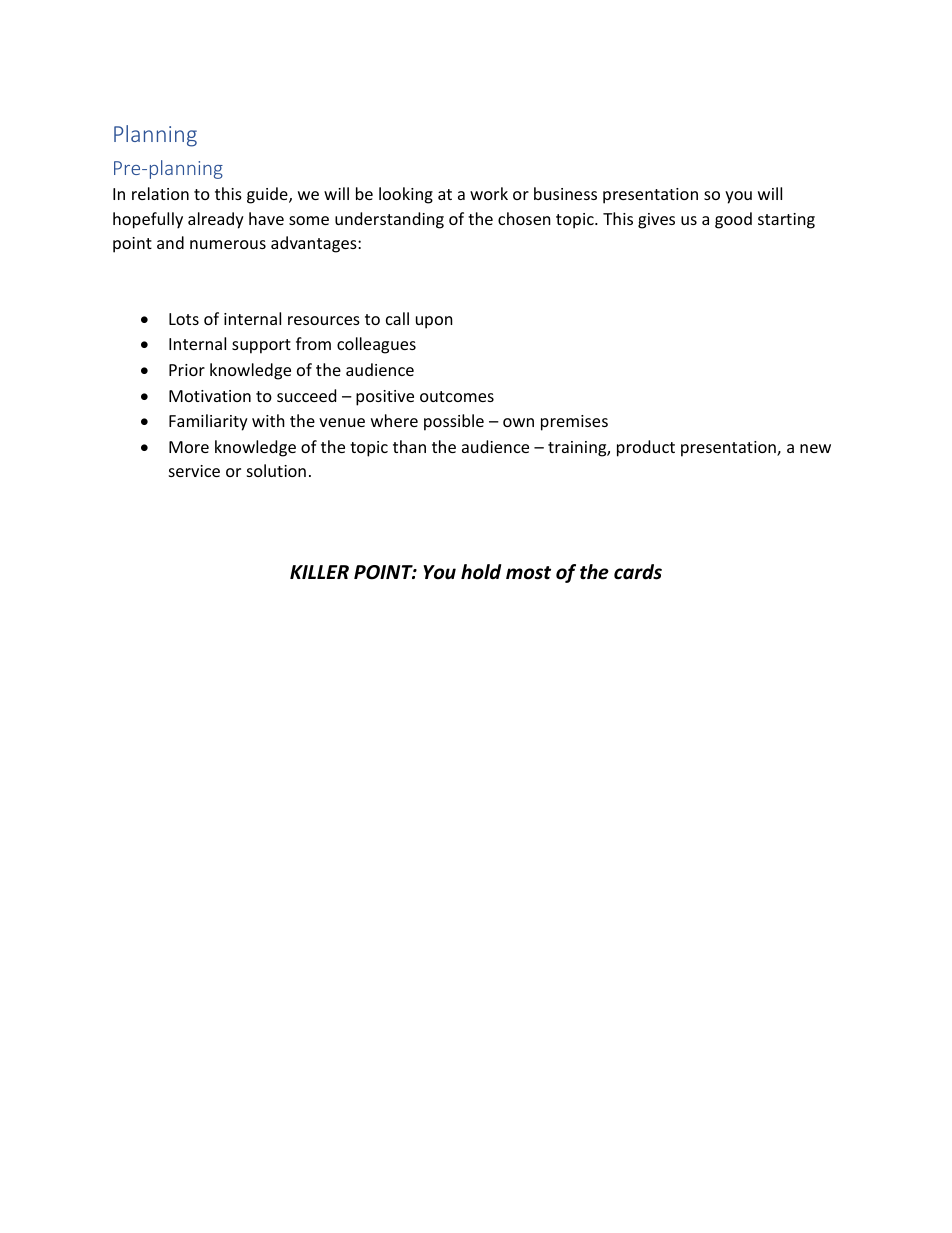 The height and width of the document is (1233, 952). I want to click on KILLER, so click(319, 572).
